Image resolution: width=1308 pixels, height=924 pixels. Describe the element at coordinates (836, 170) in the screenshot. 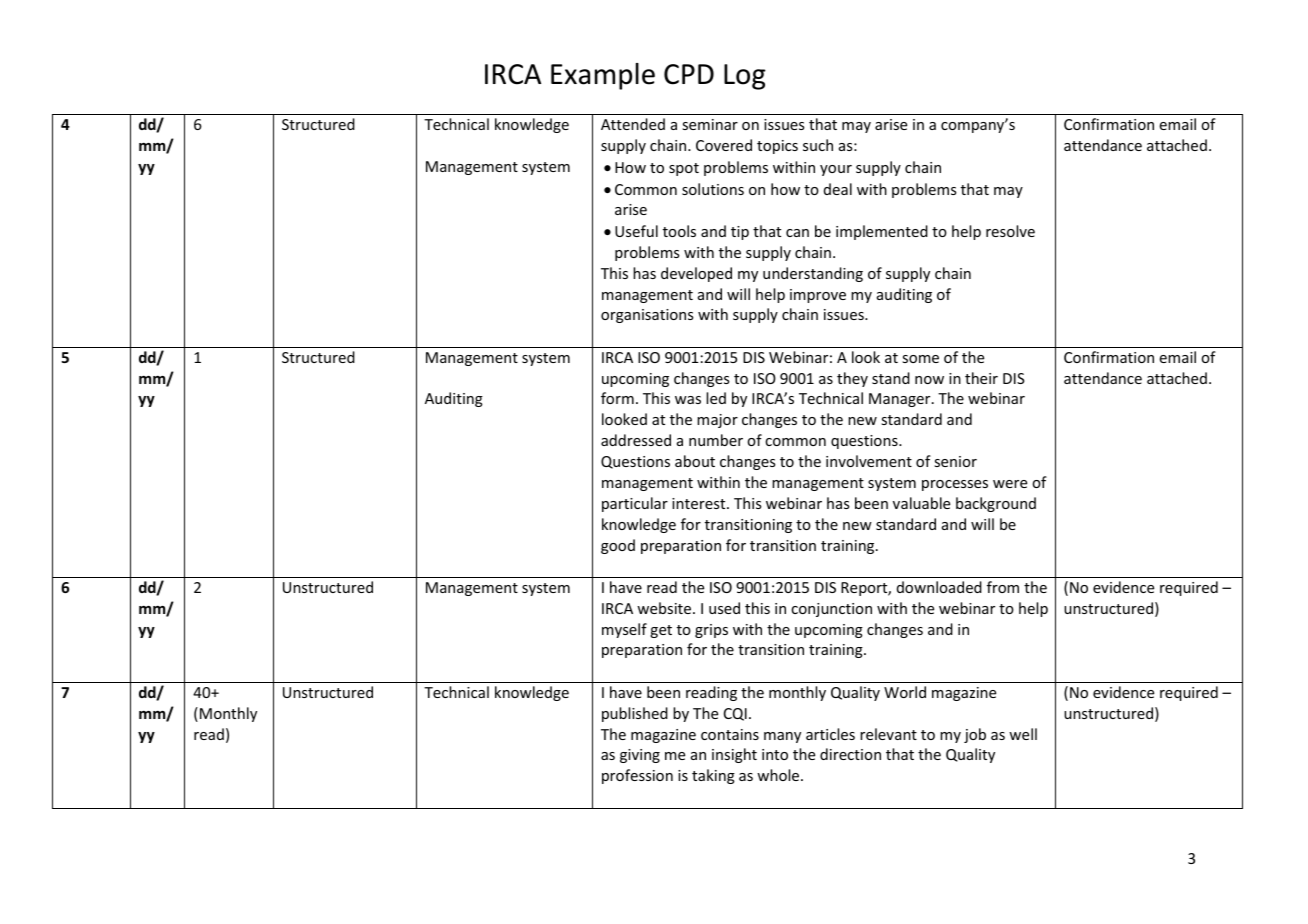

I see `your` at that location.
